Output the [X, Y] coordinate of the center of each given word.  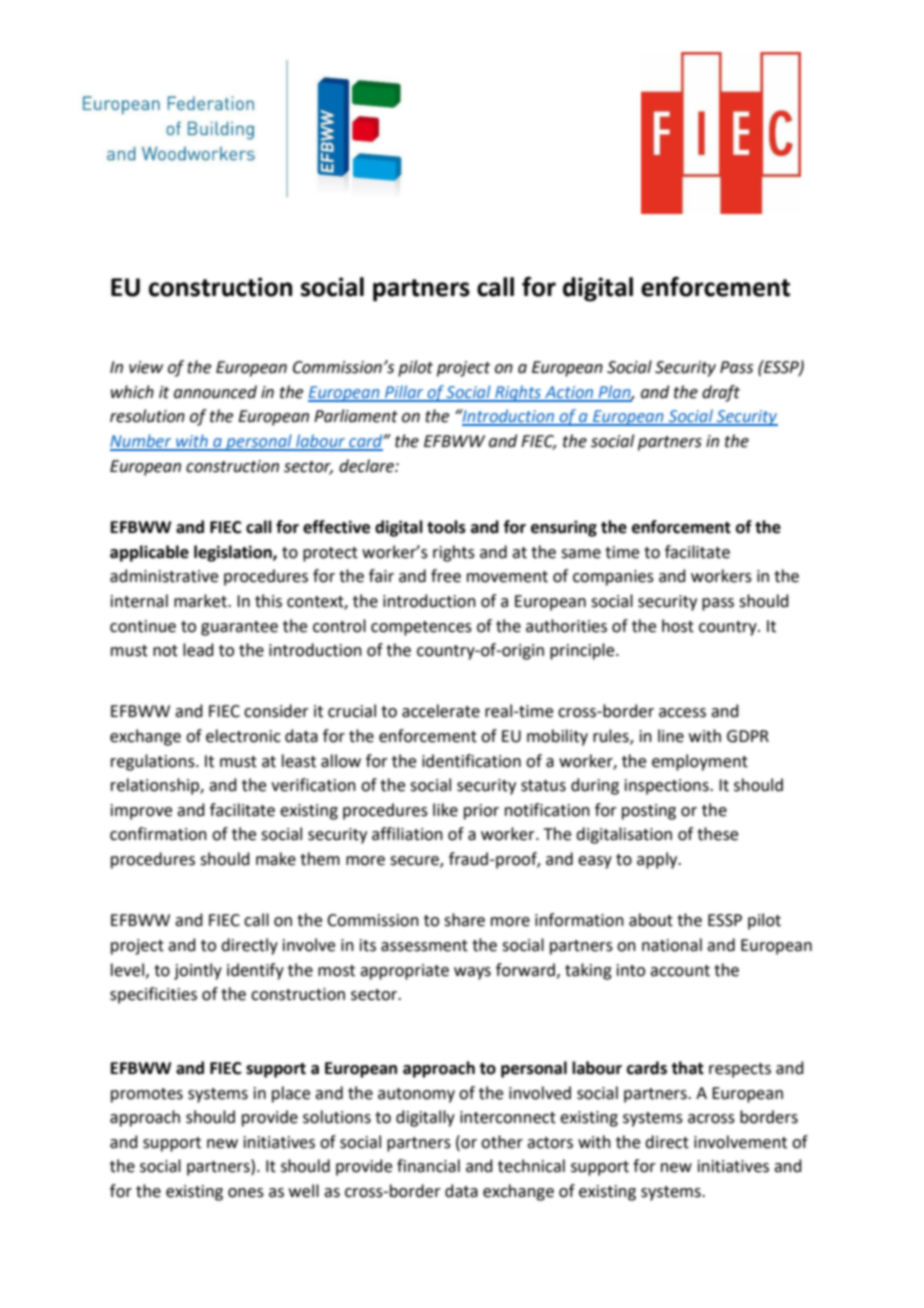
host [678, 626]
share [464, 920]
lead [198, 650]
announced [215, 392]
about [651, 920]
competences [421, 628]
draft [721, 393]
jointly [198, 971]
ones [246, 1193]
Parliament [356, 416]
